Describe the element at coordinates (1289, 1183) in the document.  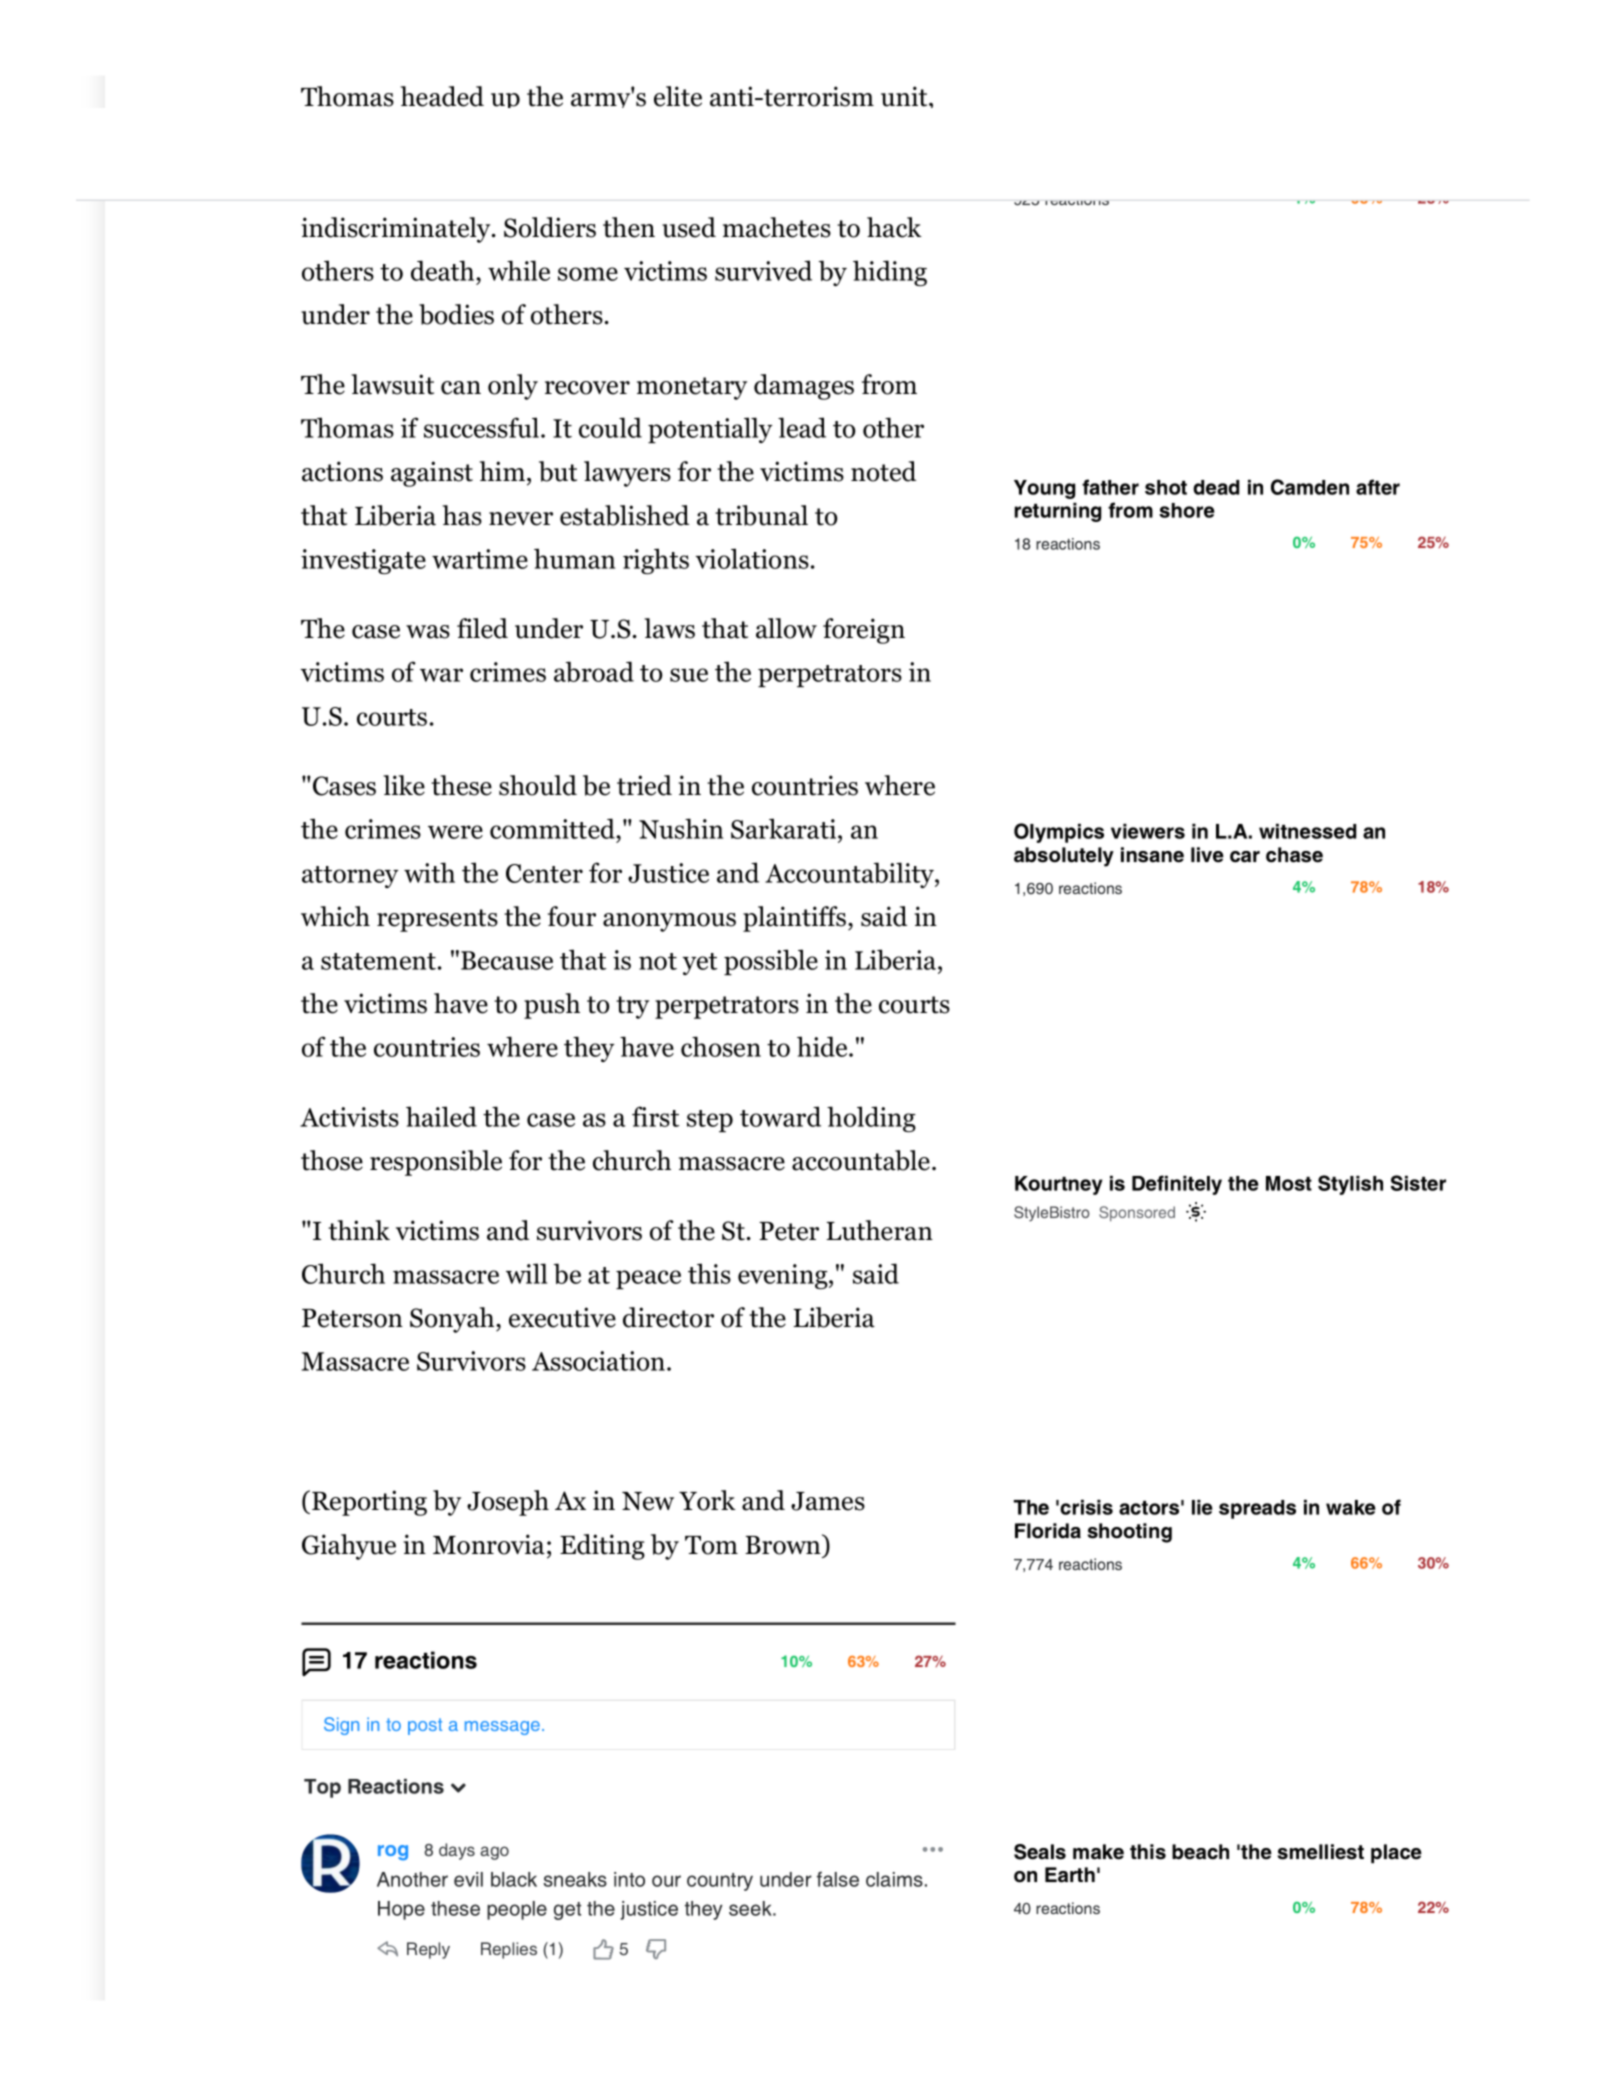
I see `Most` at that location.
